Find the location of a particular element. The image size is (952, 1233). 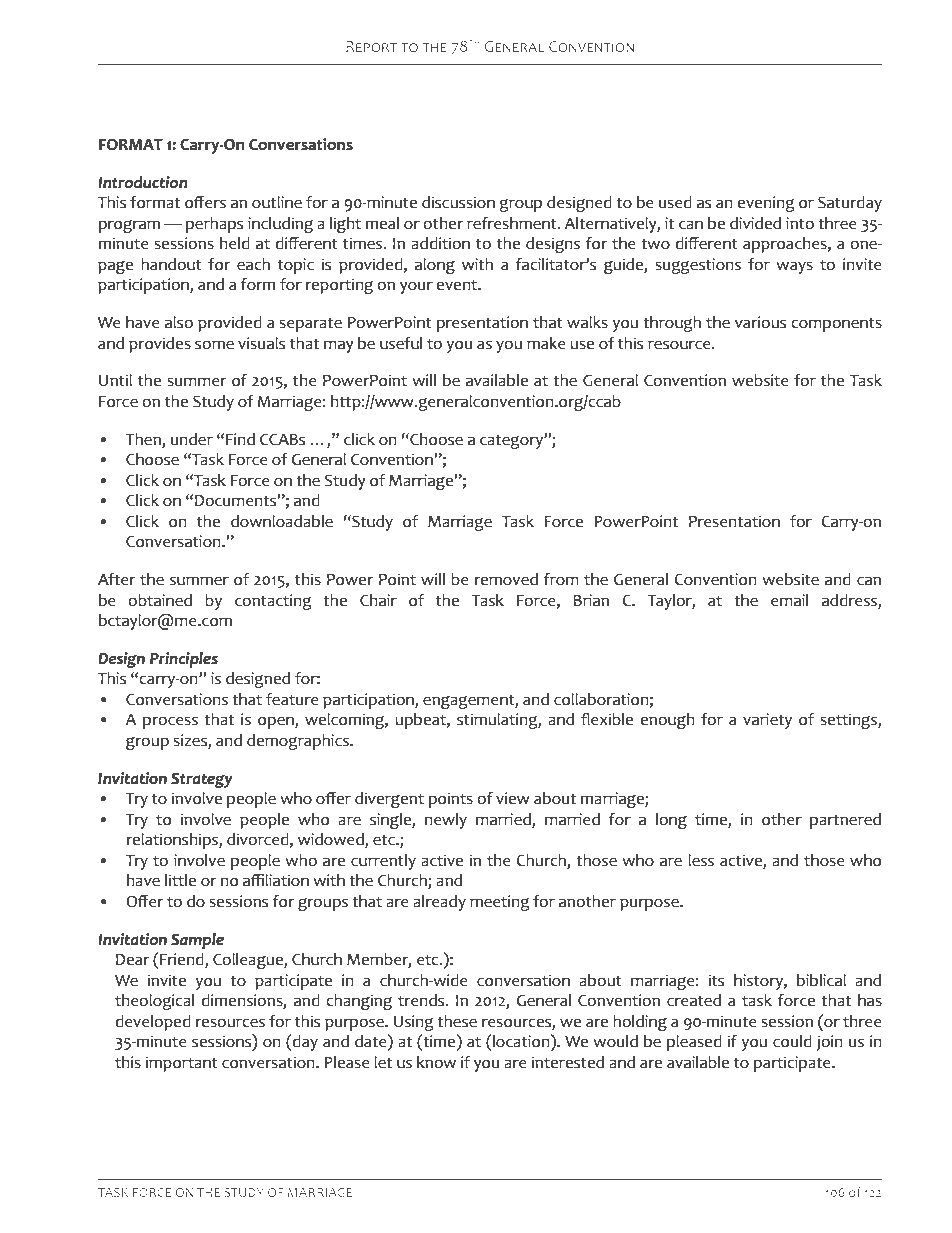

email is located at coordinates (789, 600).
